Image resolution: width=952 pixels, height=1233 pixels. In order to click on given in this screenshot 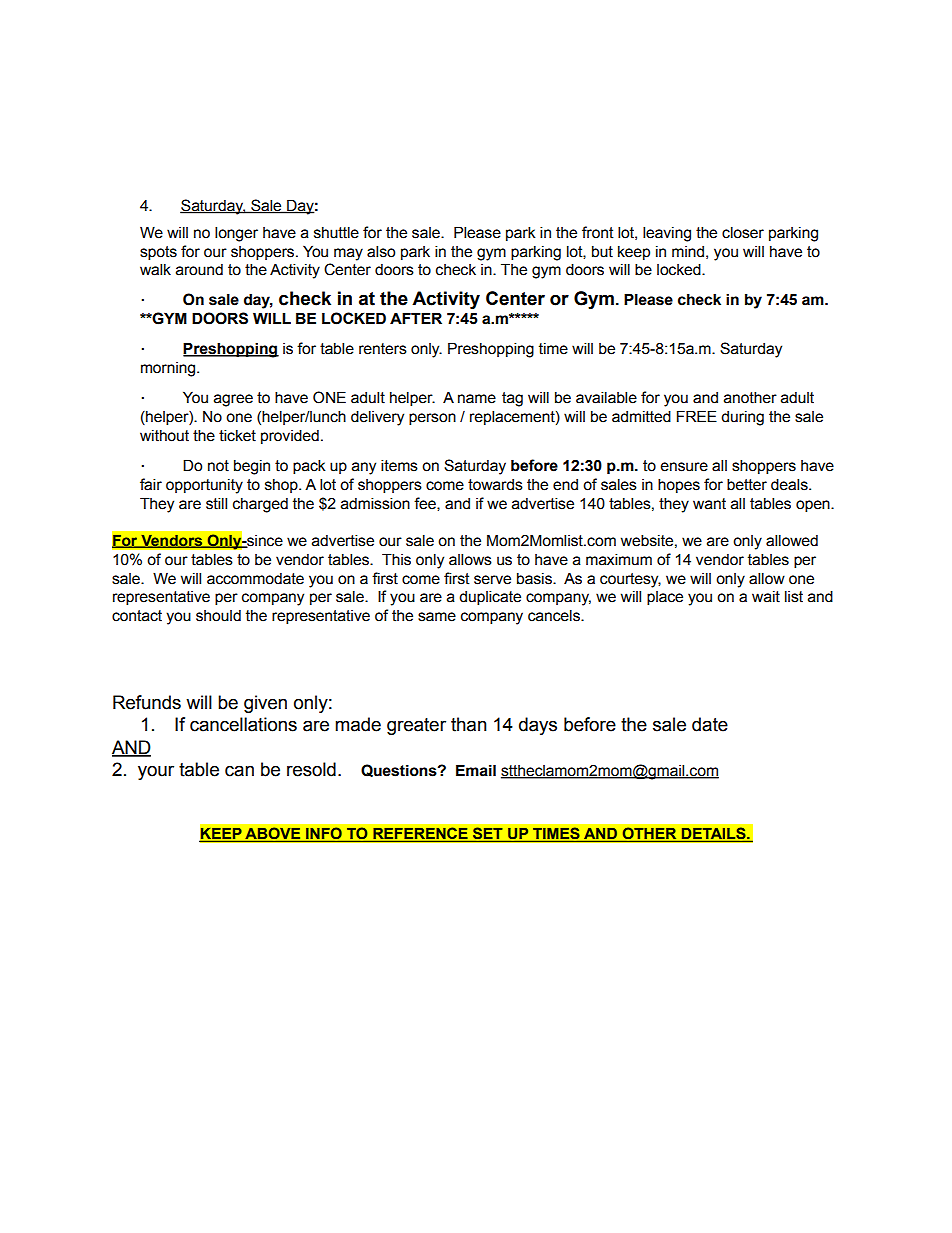, I will do `click(265, 704)`.
